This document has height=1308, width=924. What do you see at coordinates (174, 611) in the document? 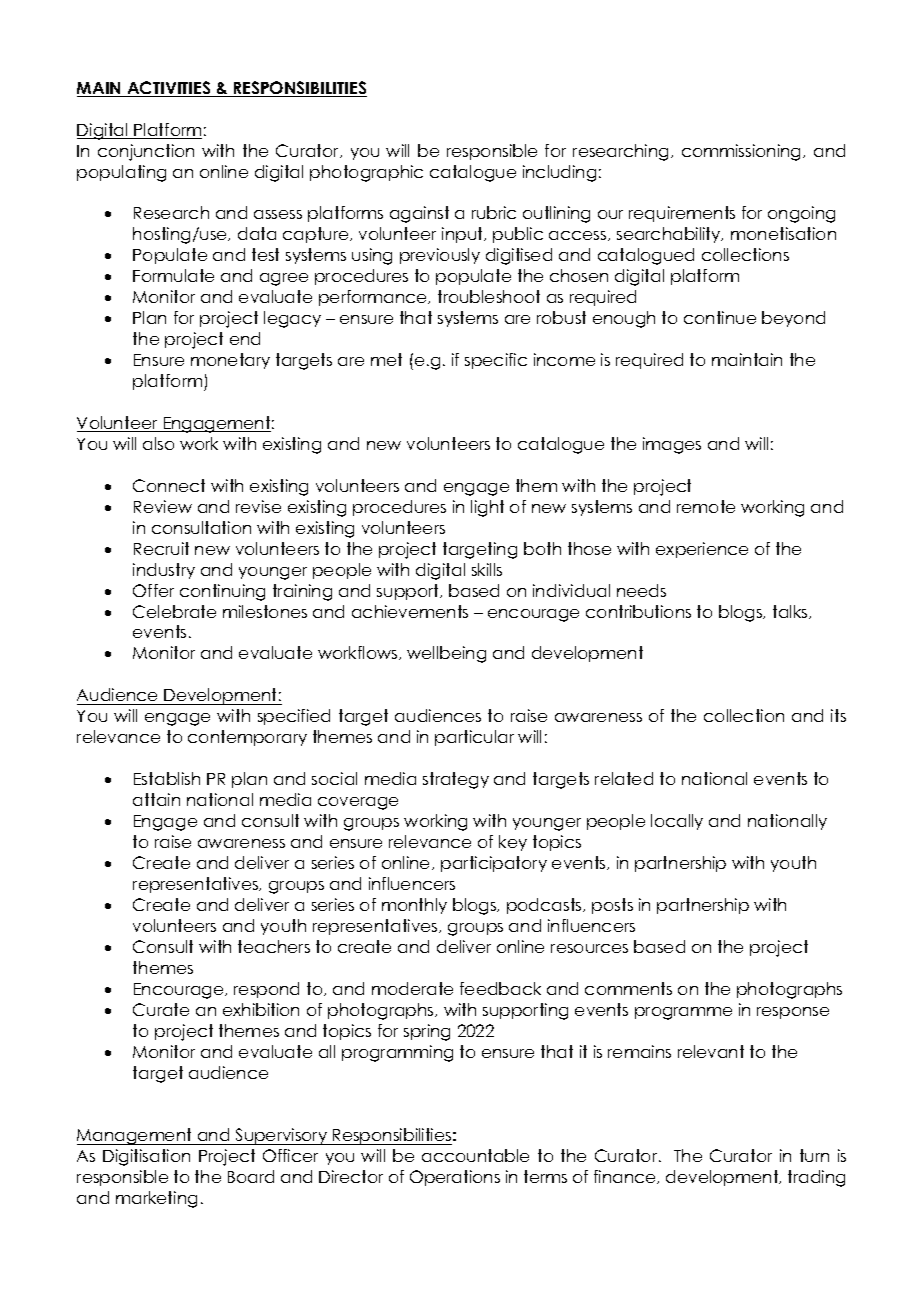
I see `Celebrate` at bounding box center [174, 611].
